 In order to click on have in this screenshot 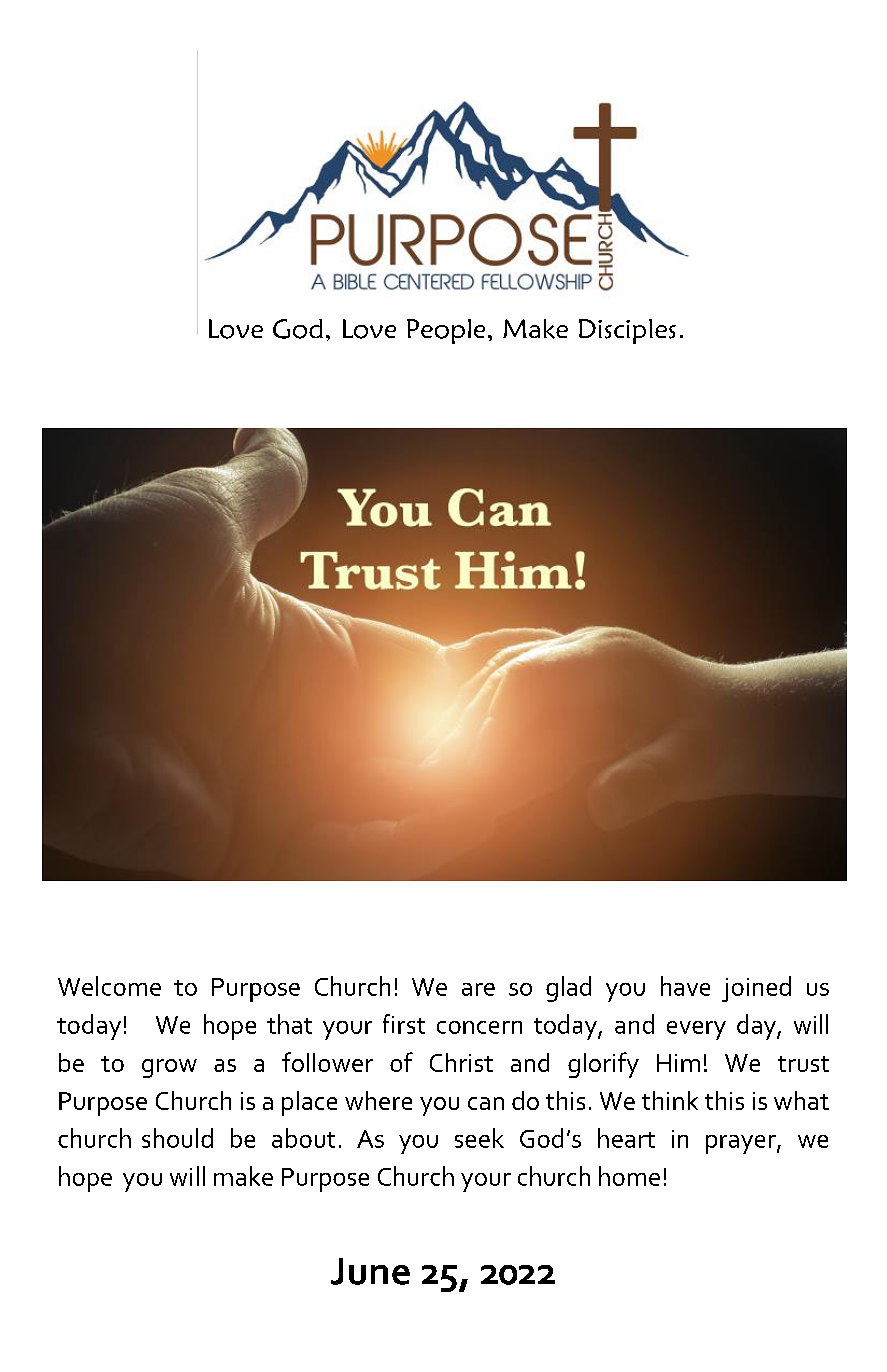, I will do `click(685, 986)`.
